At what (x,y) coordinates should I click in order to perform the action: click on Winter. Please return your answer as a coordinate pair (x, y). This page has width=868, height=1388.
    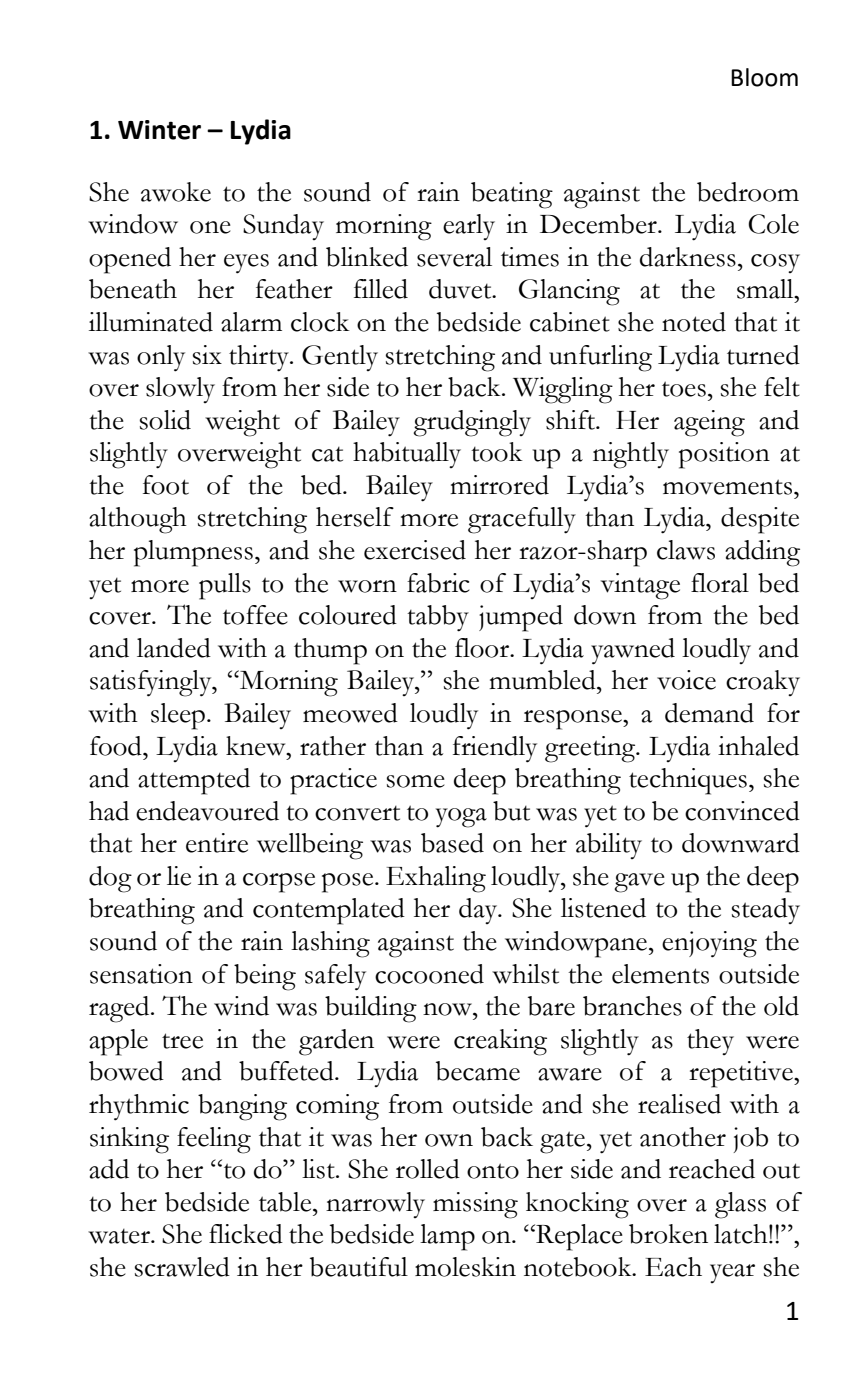
    Looking at the image, I should click on (159, 130).
